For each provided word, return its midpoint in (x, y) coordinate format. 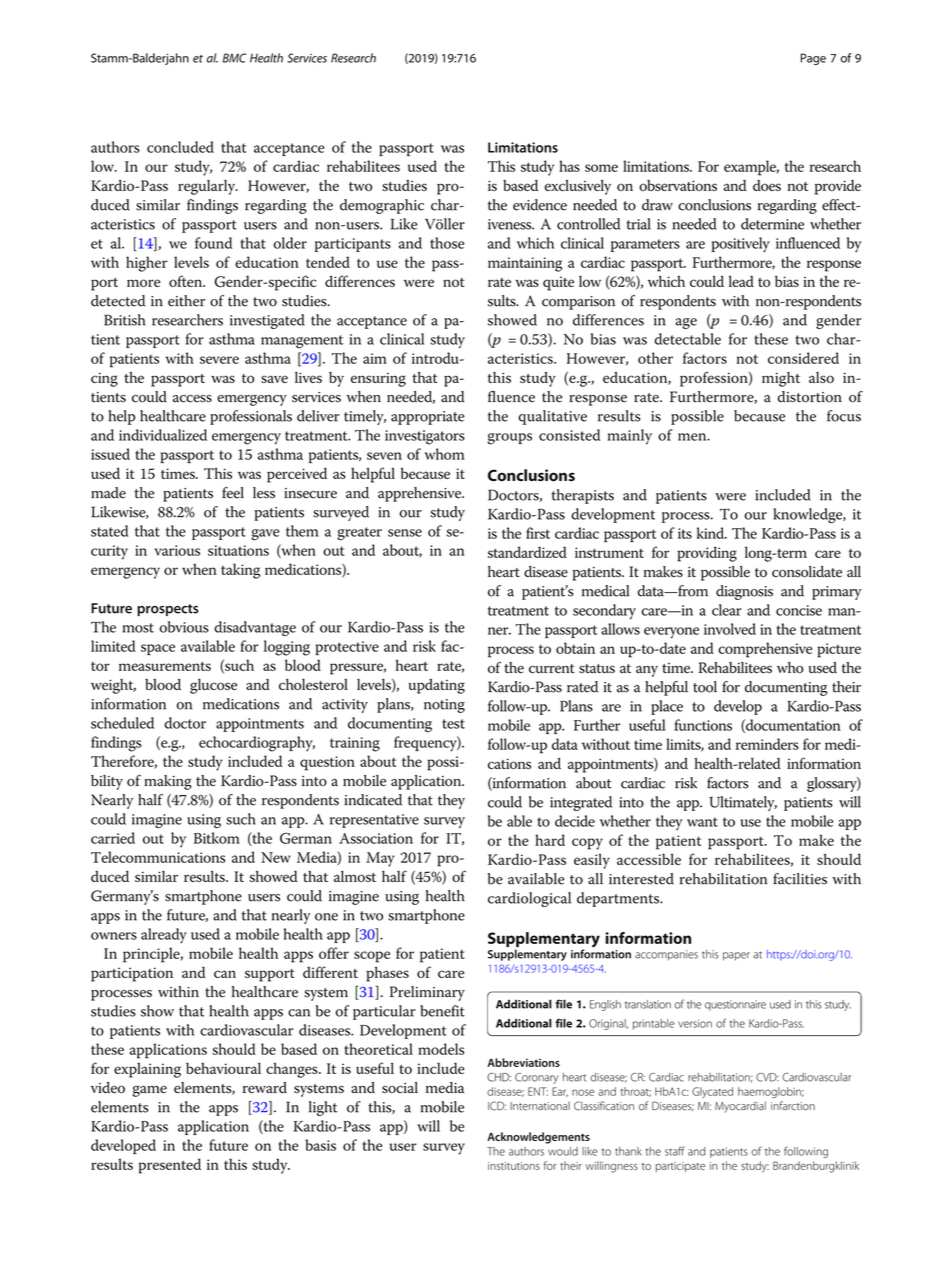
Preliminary (427, 993)
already (164, 936)
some (601, 168)
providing (707, 554)
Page (813, 59)
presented (170, 1166)
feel (233, 493)
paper (736, 956)
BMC (235, 58)
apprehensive (421, 494)
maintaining (525, 264)
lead (741, 281)
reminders (767, 744)
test (453, 724)
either (186, 301)
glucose (213, 686)
